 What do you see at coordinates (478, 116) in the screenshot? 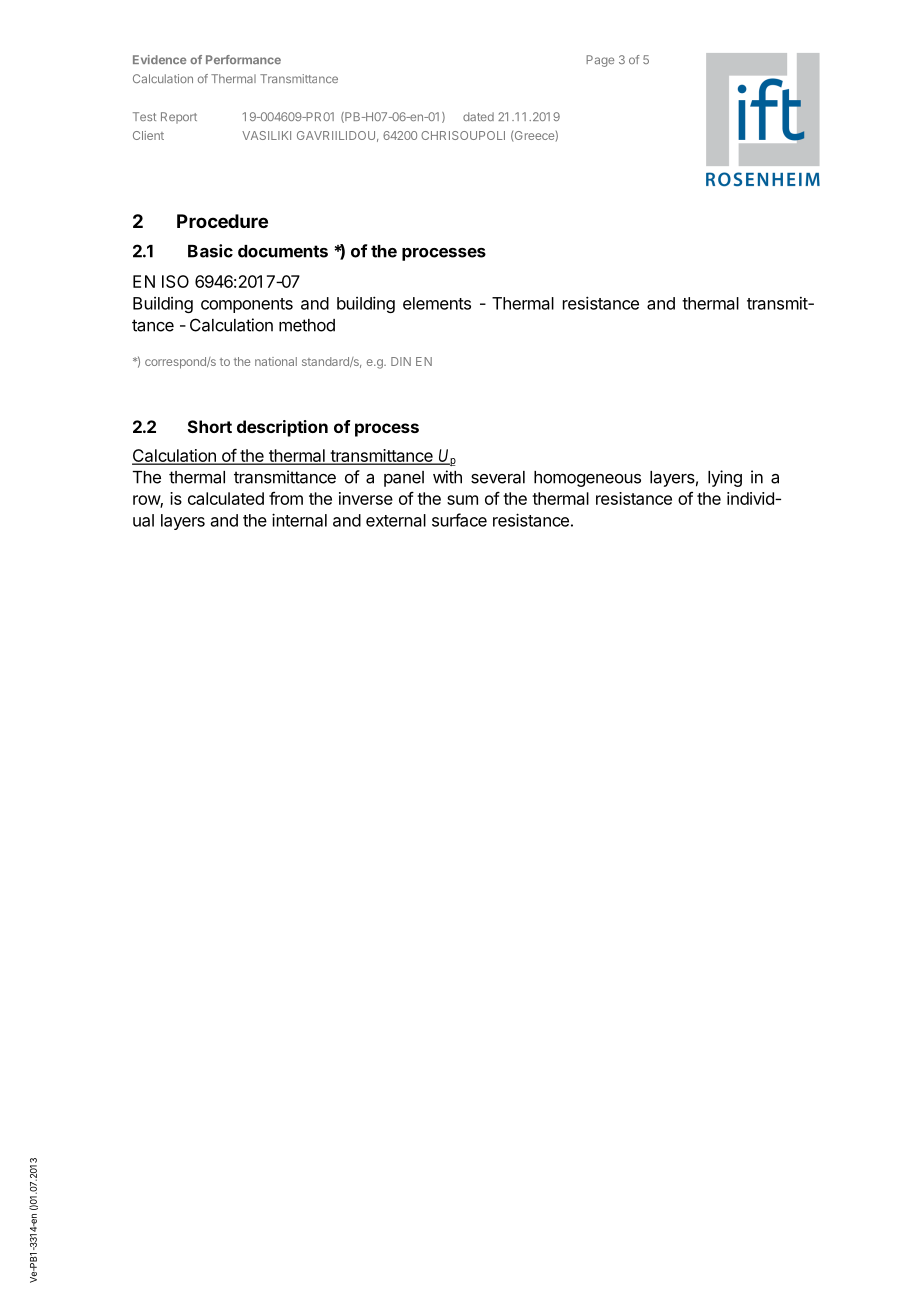
I see `dated` at bounding box center [478, 116].
